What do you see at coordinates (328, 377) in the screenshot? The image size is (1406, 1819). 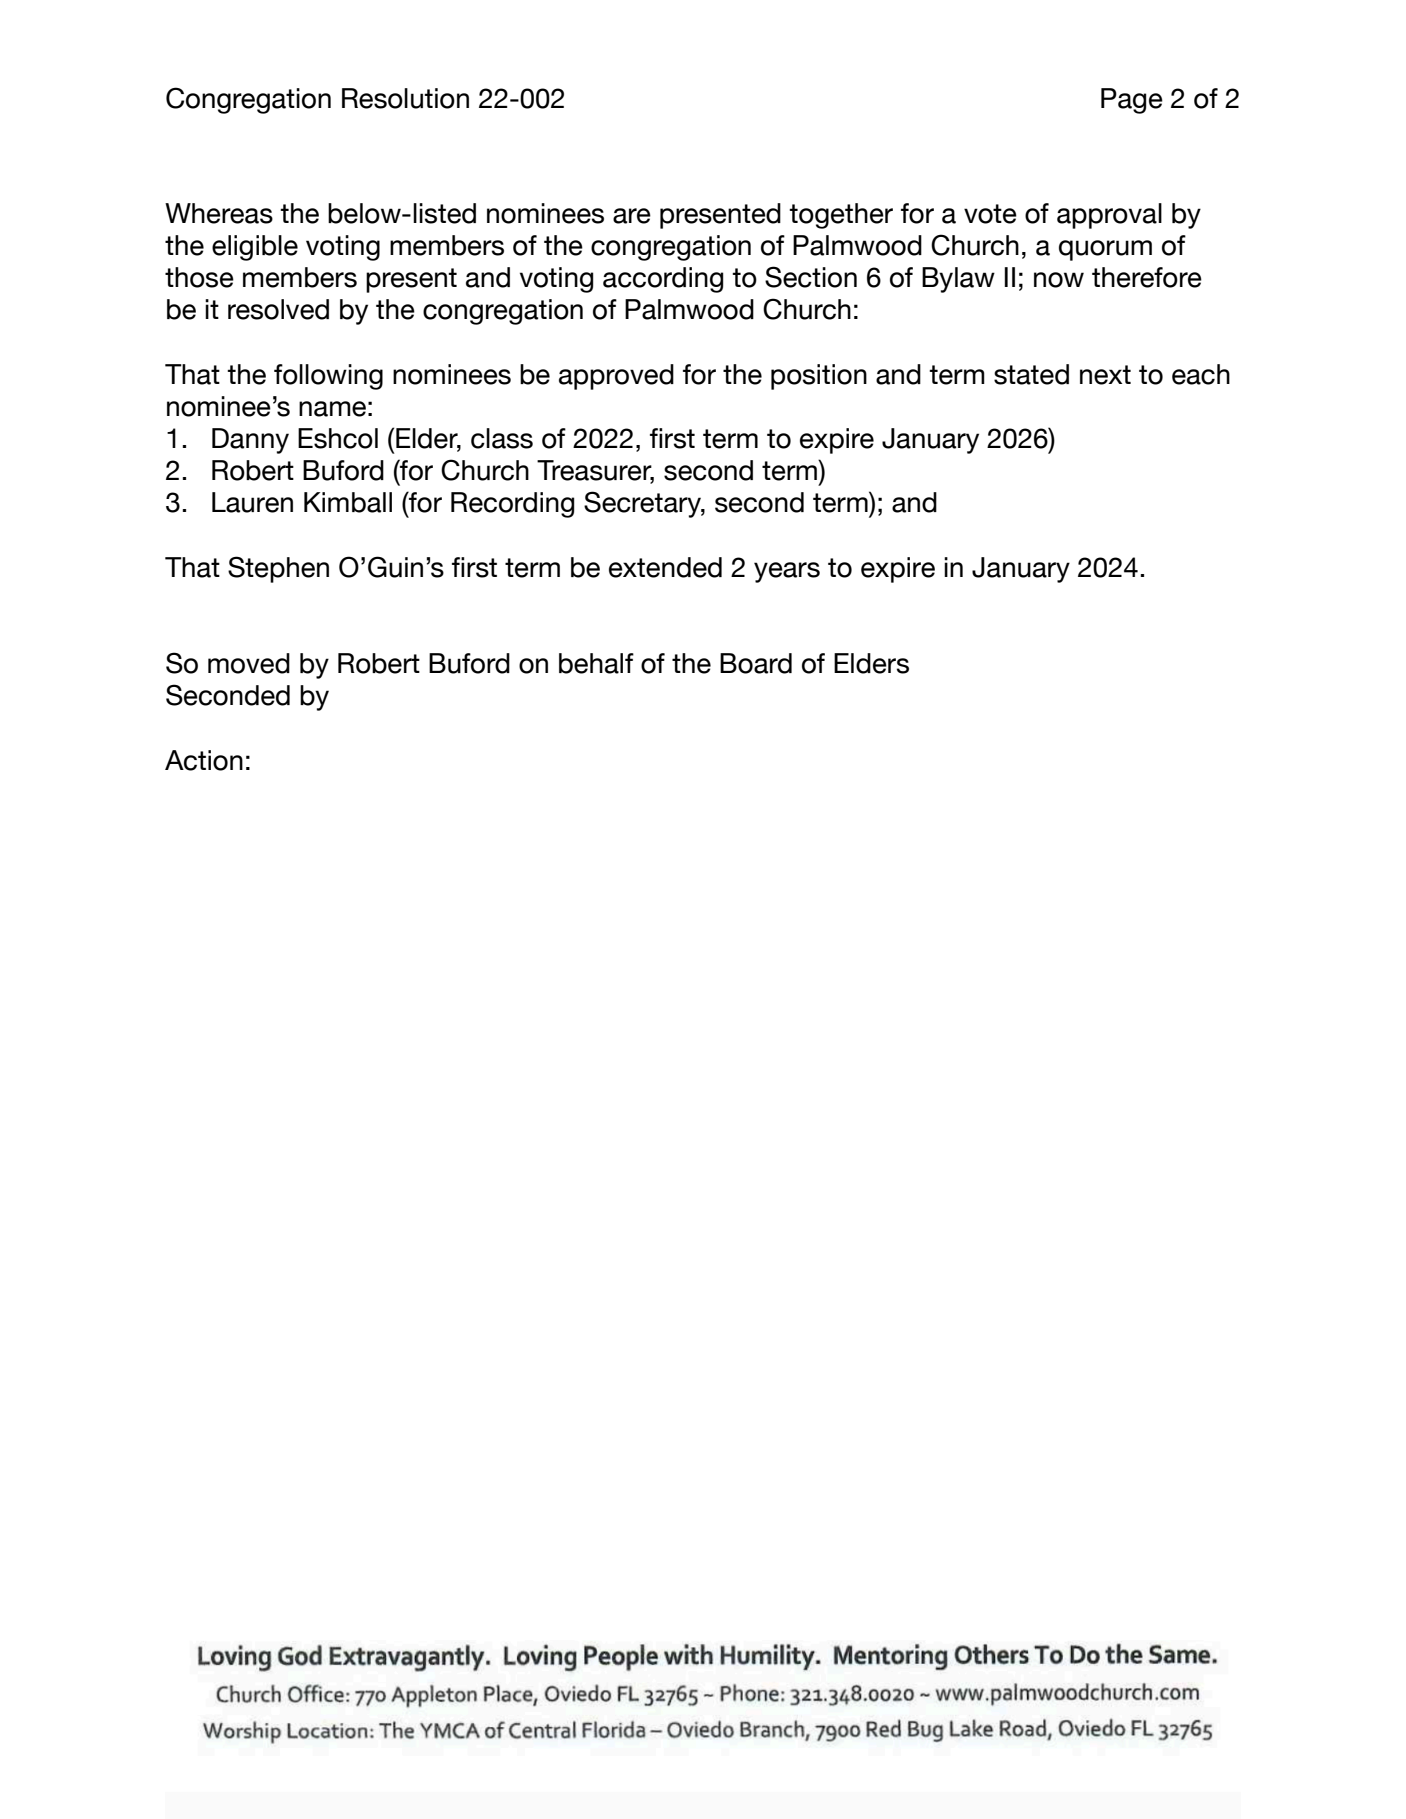 I see `following` at bounding box center [328, 377].
